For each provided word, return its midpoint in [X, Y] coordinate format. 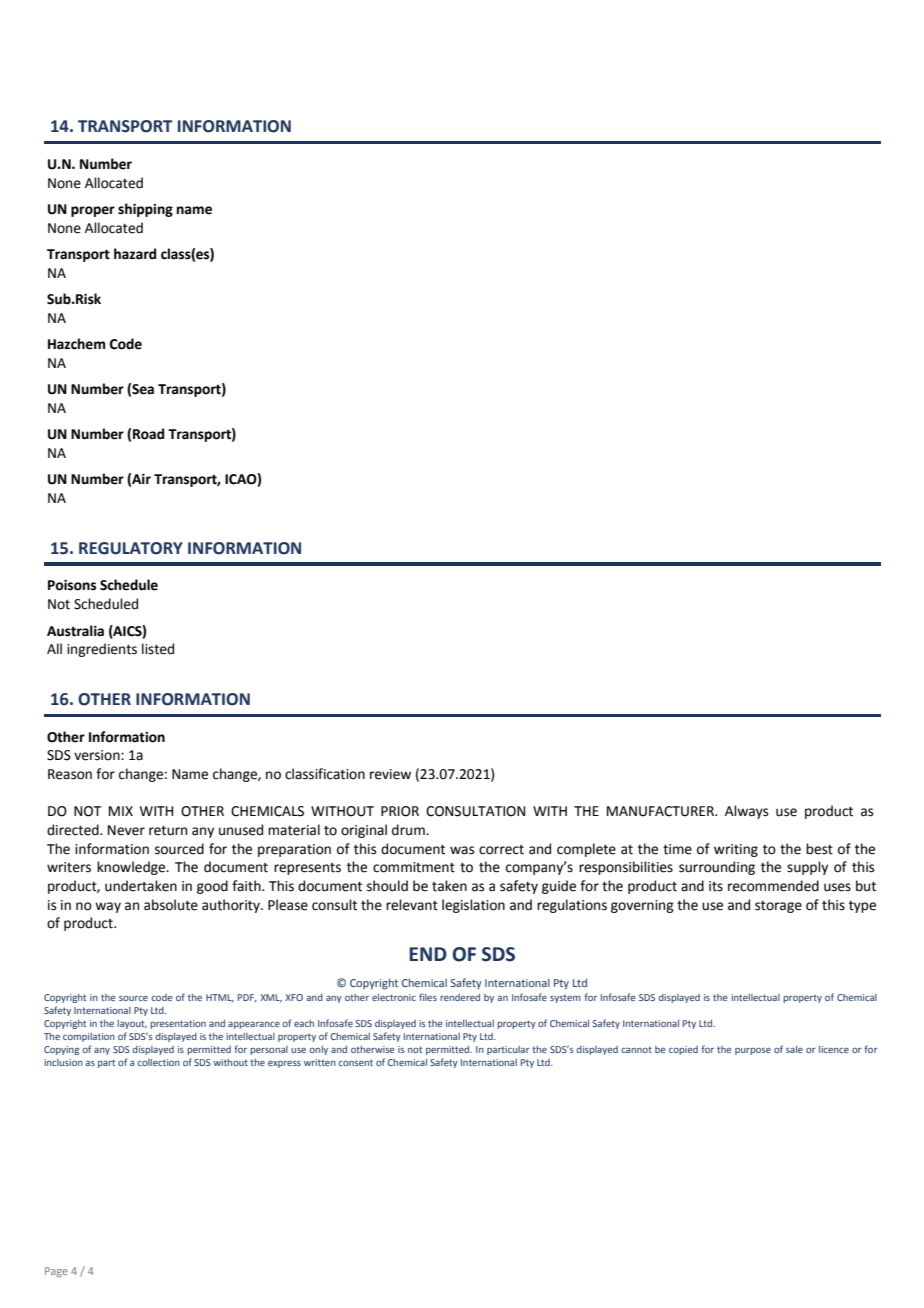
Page [56, 1272]
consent [355, 1062]
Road [148, 434]
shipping [145, 210]
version [98, 755]
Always [746, 812]
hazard [135, 254]
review [390, 774]
